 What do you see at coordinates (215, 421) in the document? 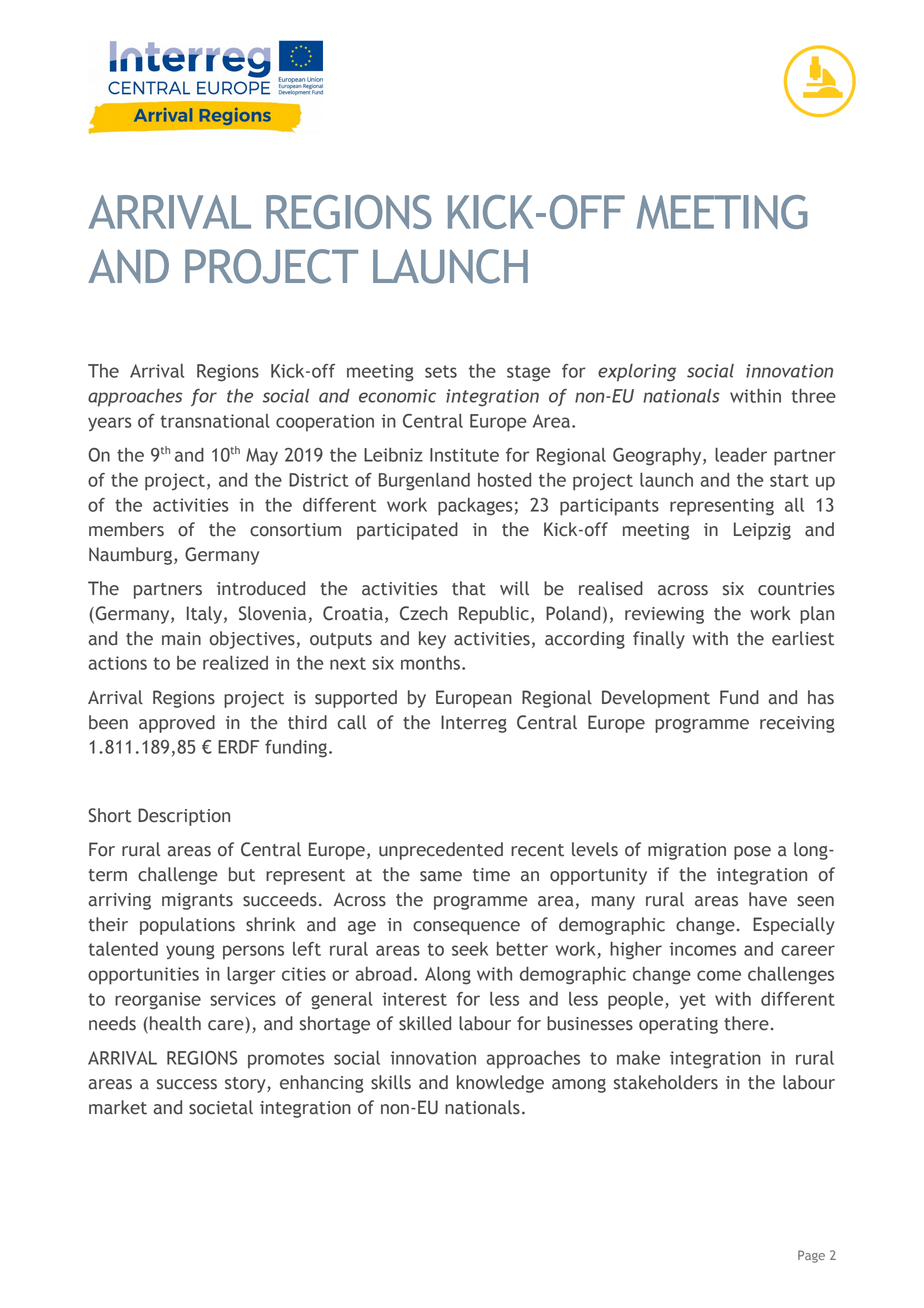
I see `transnational` at bounding box center [215, 421].
